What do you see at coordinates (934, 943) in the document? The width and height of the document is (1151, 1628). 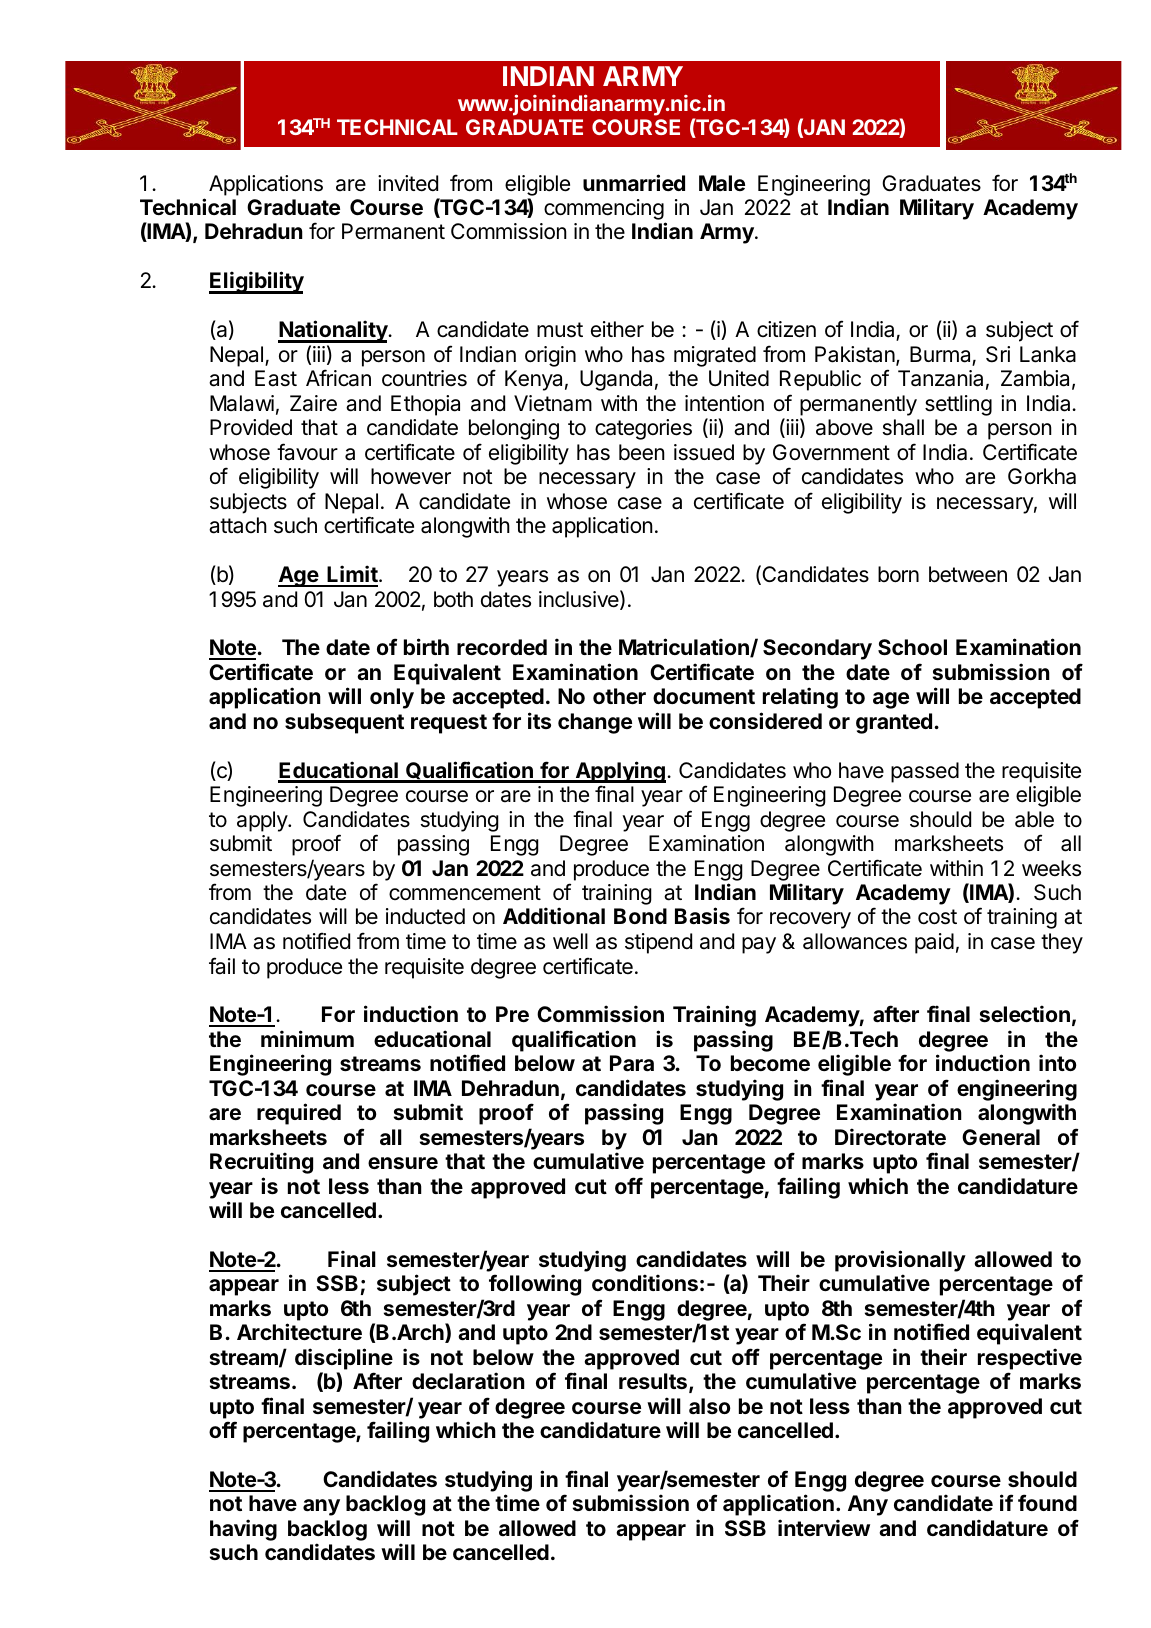 I see `paid` at bounding box center [934, 943].
